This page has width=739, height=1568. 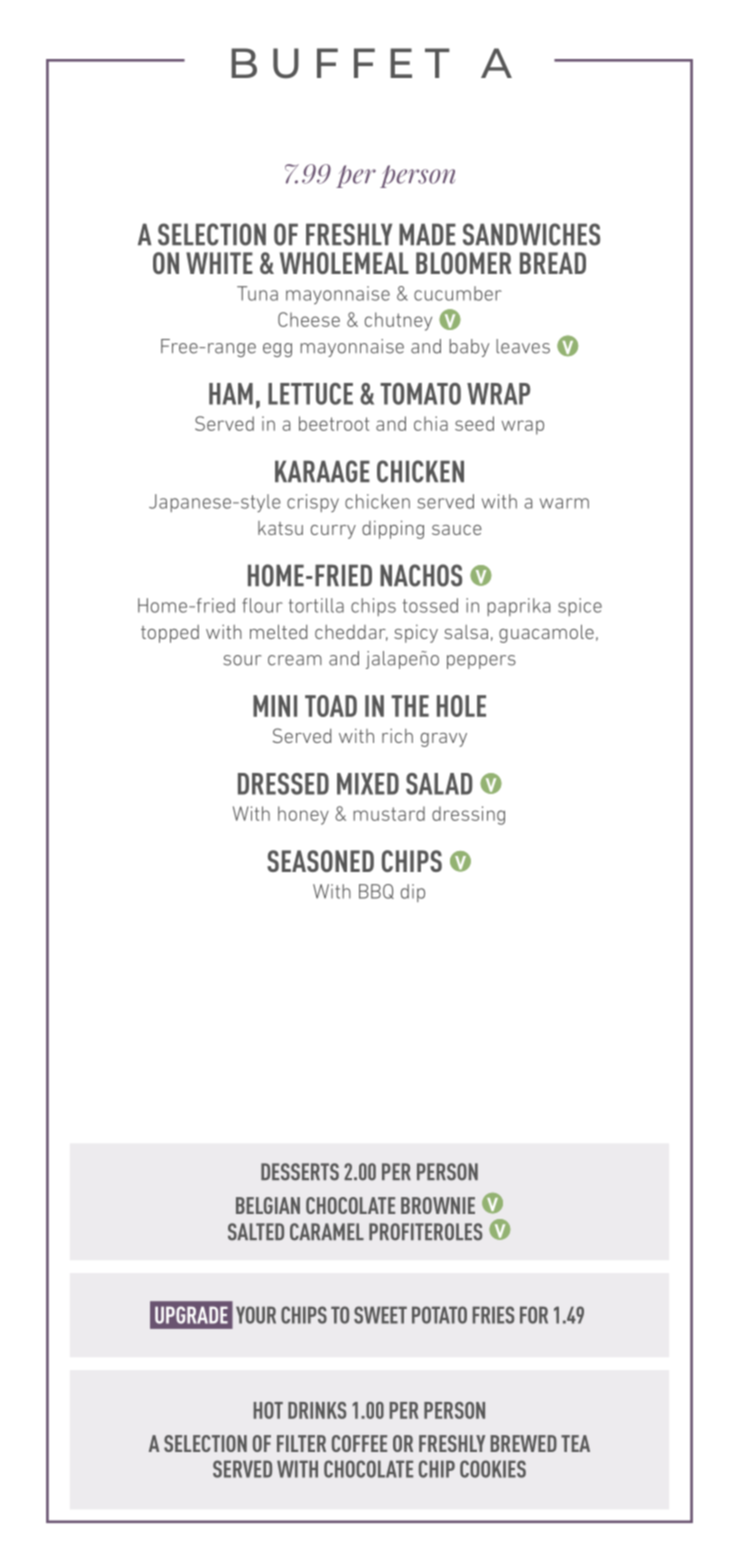 I want to click on SALTED, so click(x=256, y=1232).
